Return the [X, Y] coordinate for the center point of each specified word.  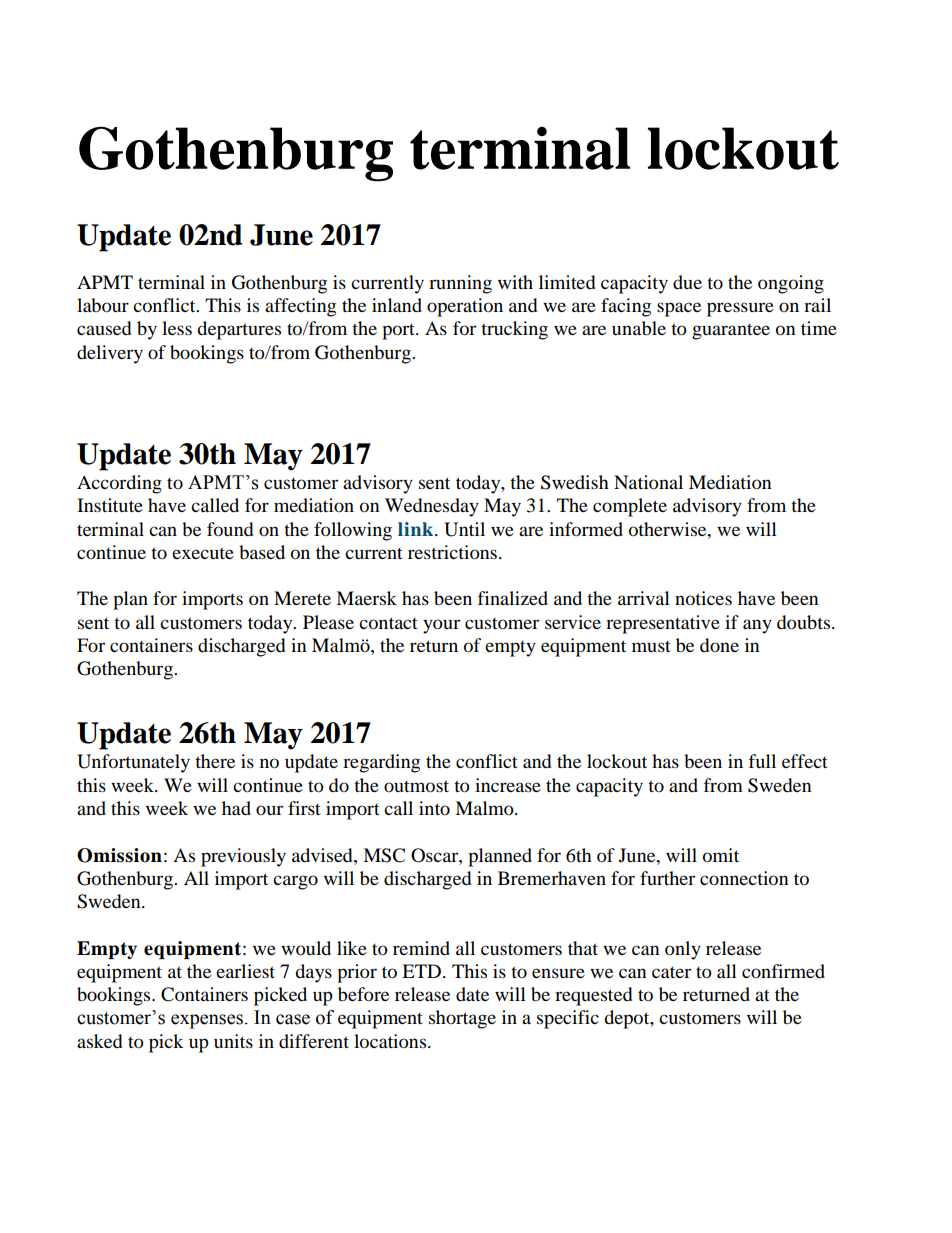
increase [508, 785]
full [762, 761]
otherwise [669, 529]
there [215, 761]
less [177, 328]
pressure [740, 309]
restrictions [452, 552]
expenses [207, 1021]
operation [465, 307]
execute [203, 553]
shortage [462, 1019]
